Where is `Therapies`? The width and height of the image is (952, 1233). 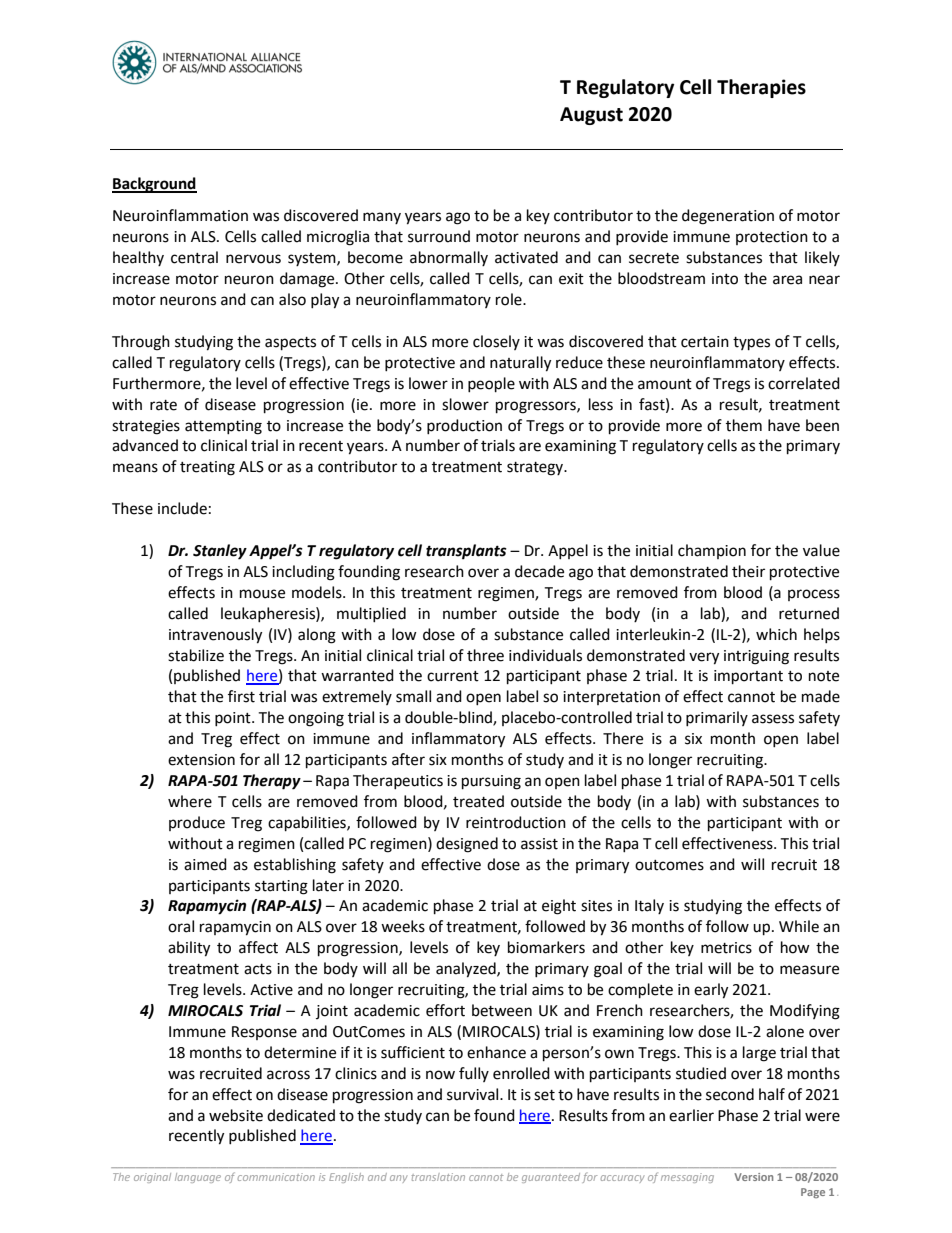 Therapies is located at coordinates (761, 88).
